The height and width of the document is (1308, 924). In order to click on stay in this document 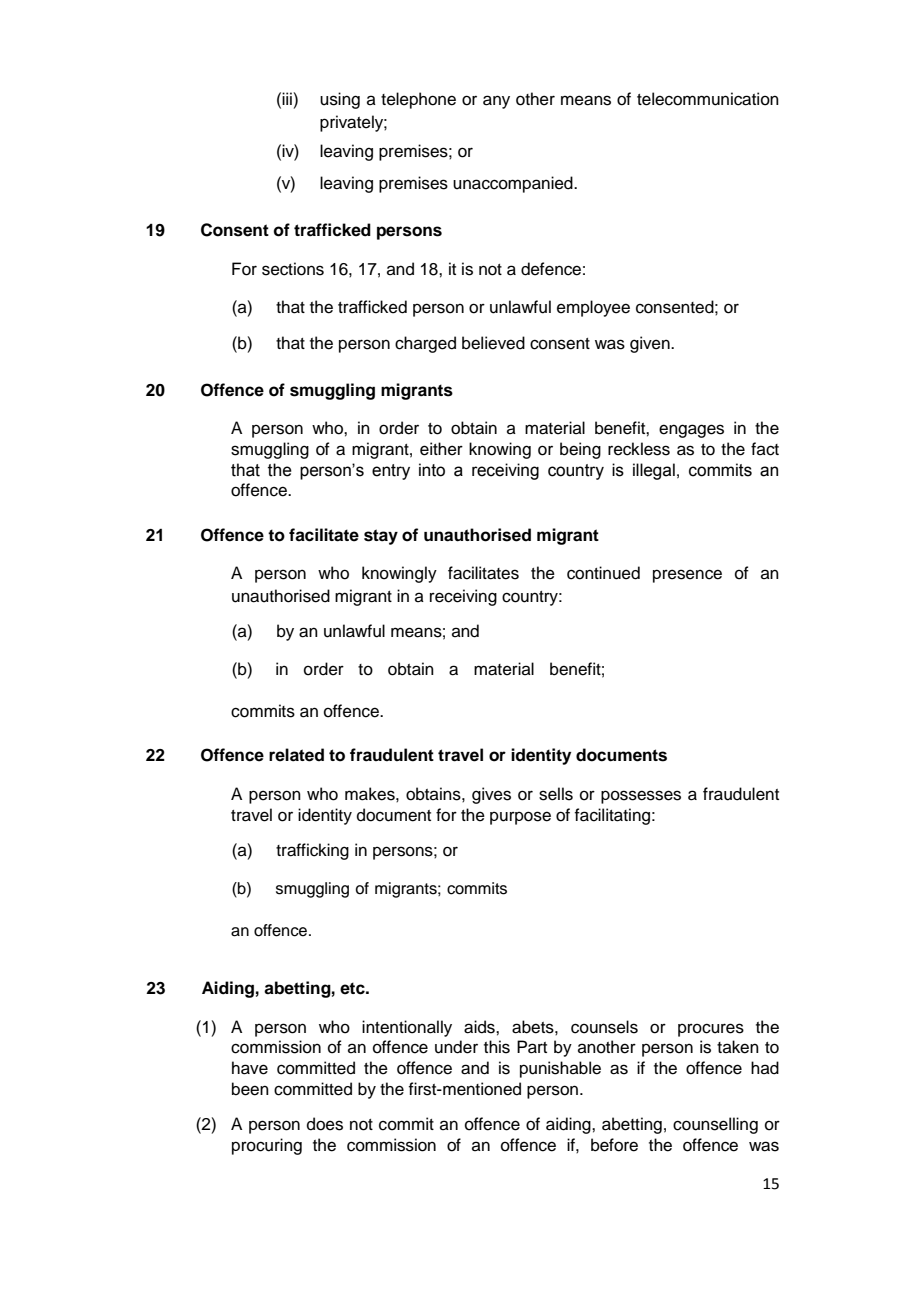, I will do `click(381, 537)`.
